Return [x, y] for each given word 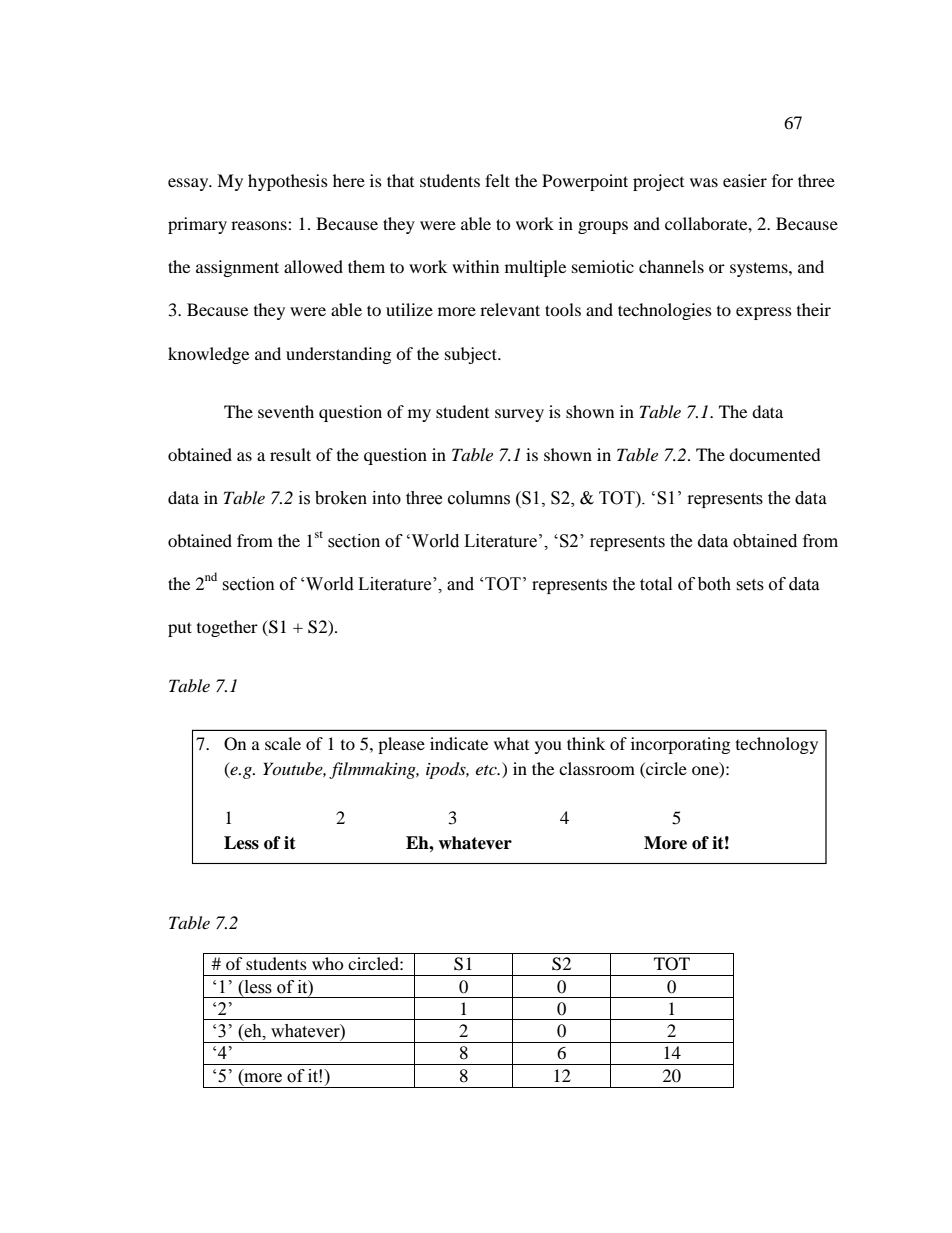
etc [487, 770]
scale [283, 743]
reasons [260, 225]
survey [519, 415]
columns [479, 498]
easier [745, 180]
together [227, 628]
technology [777, 745]
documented [775, 454]
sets [750, 585]
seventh [286, 411]
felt [497, 180]
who [328, 963]
